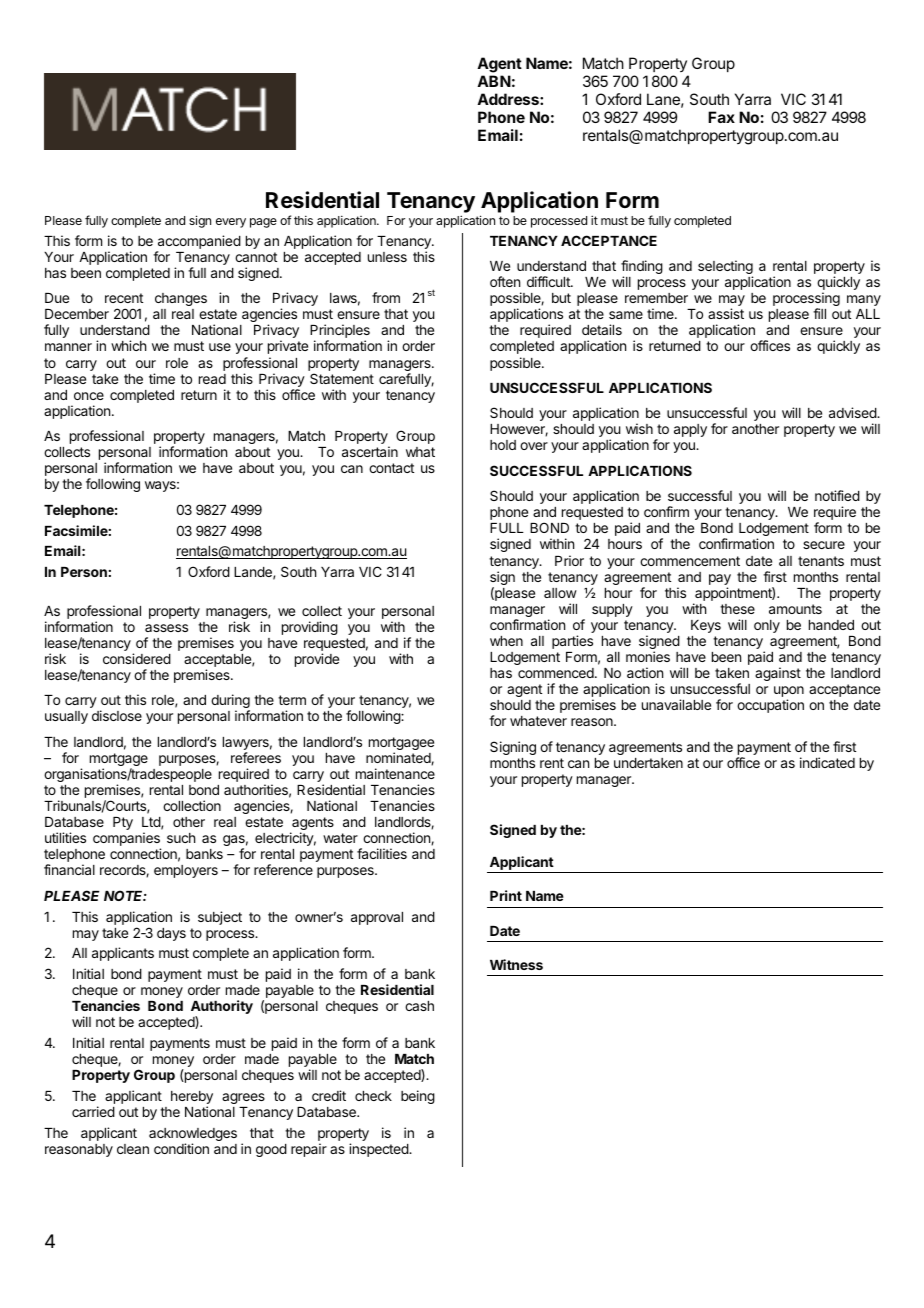 This screenshot has width=924, height=1308. I want to click on when, so click(506, 641).
